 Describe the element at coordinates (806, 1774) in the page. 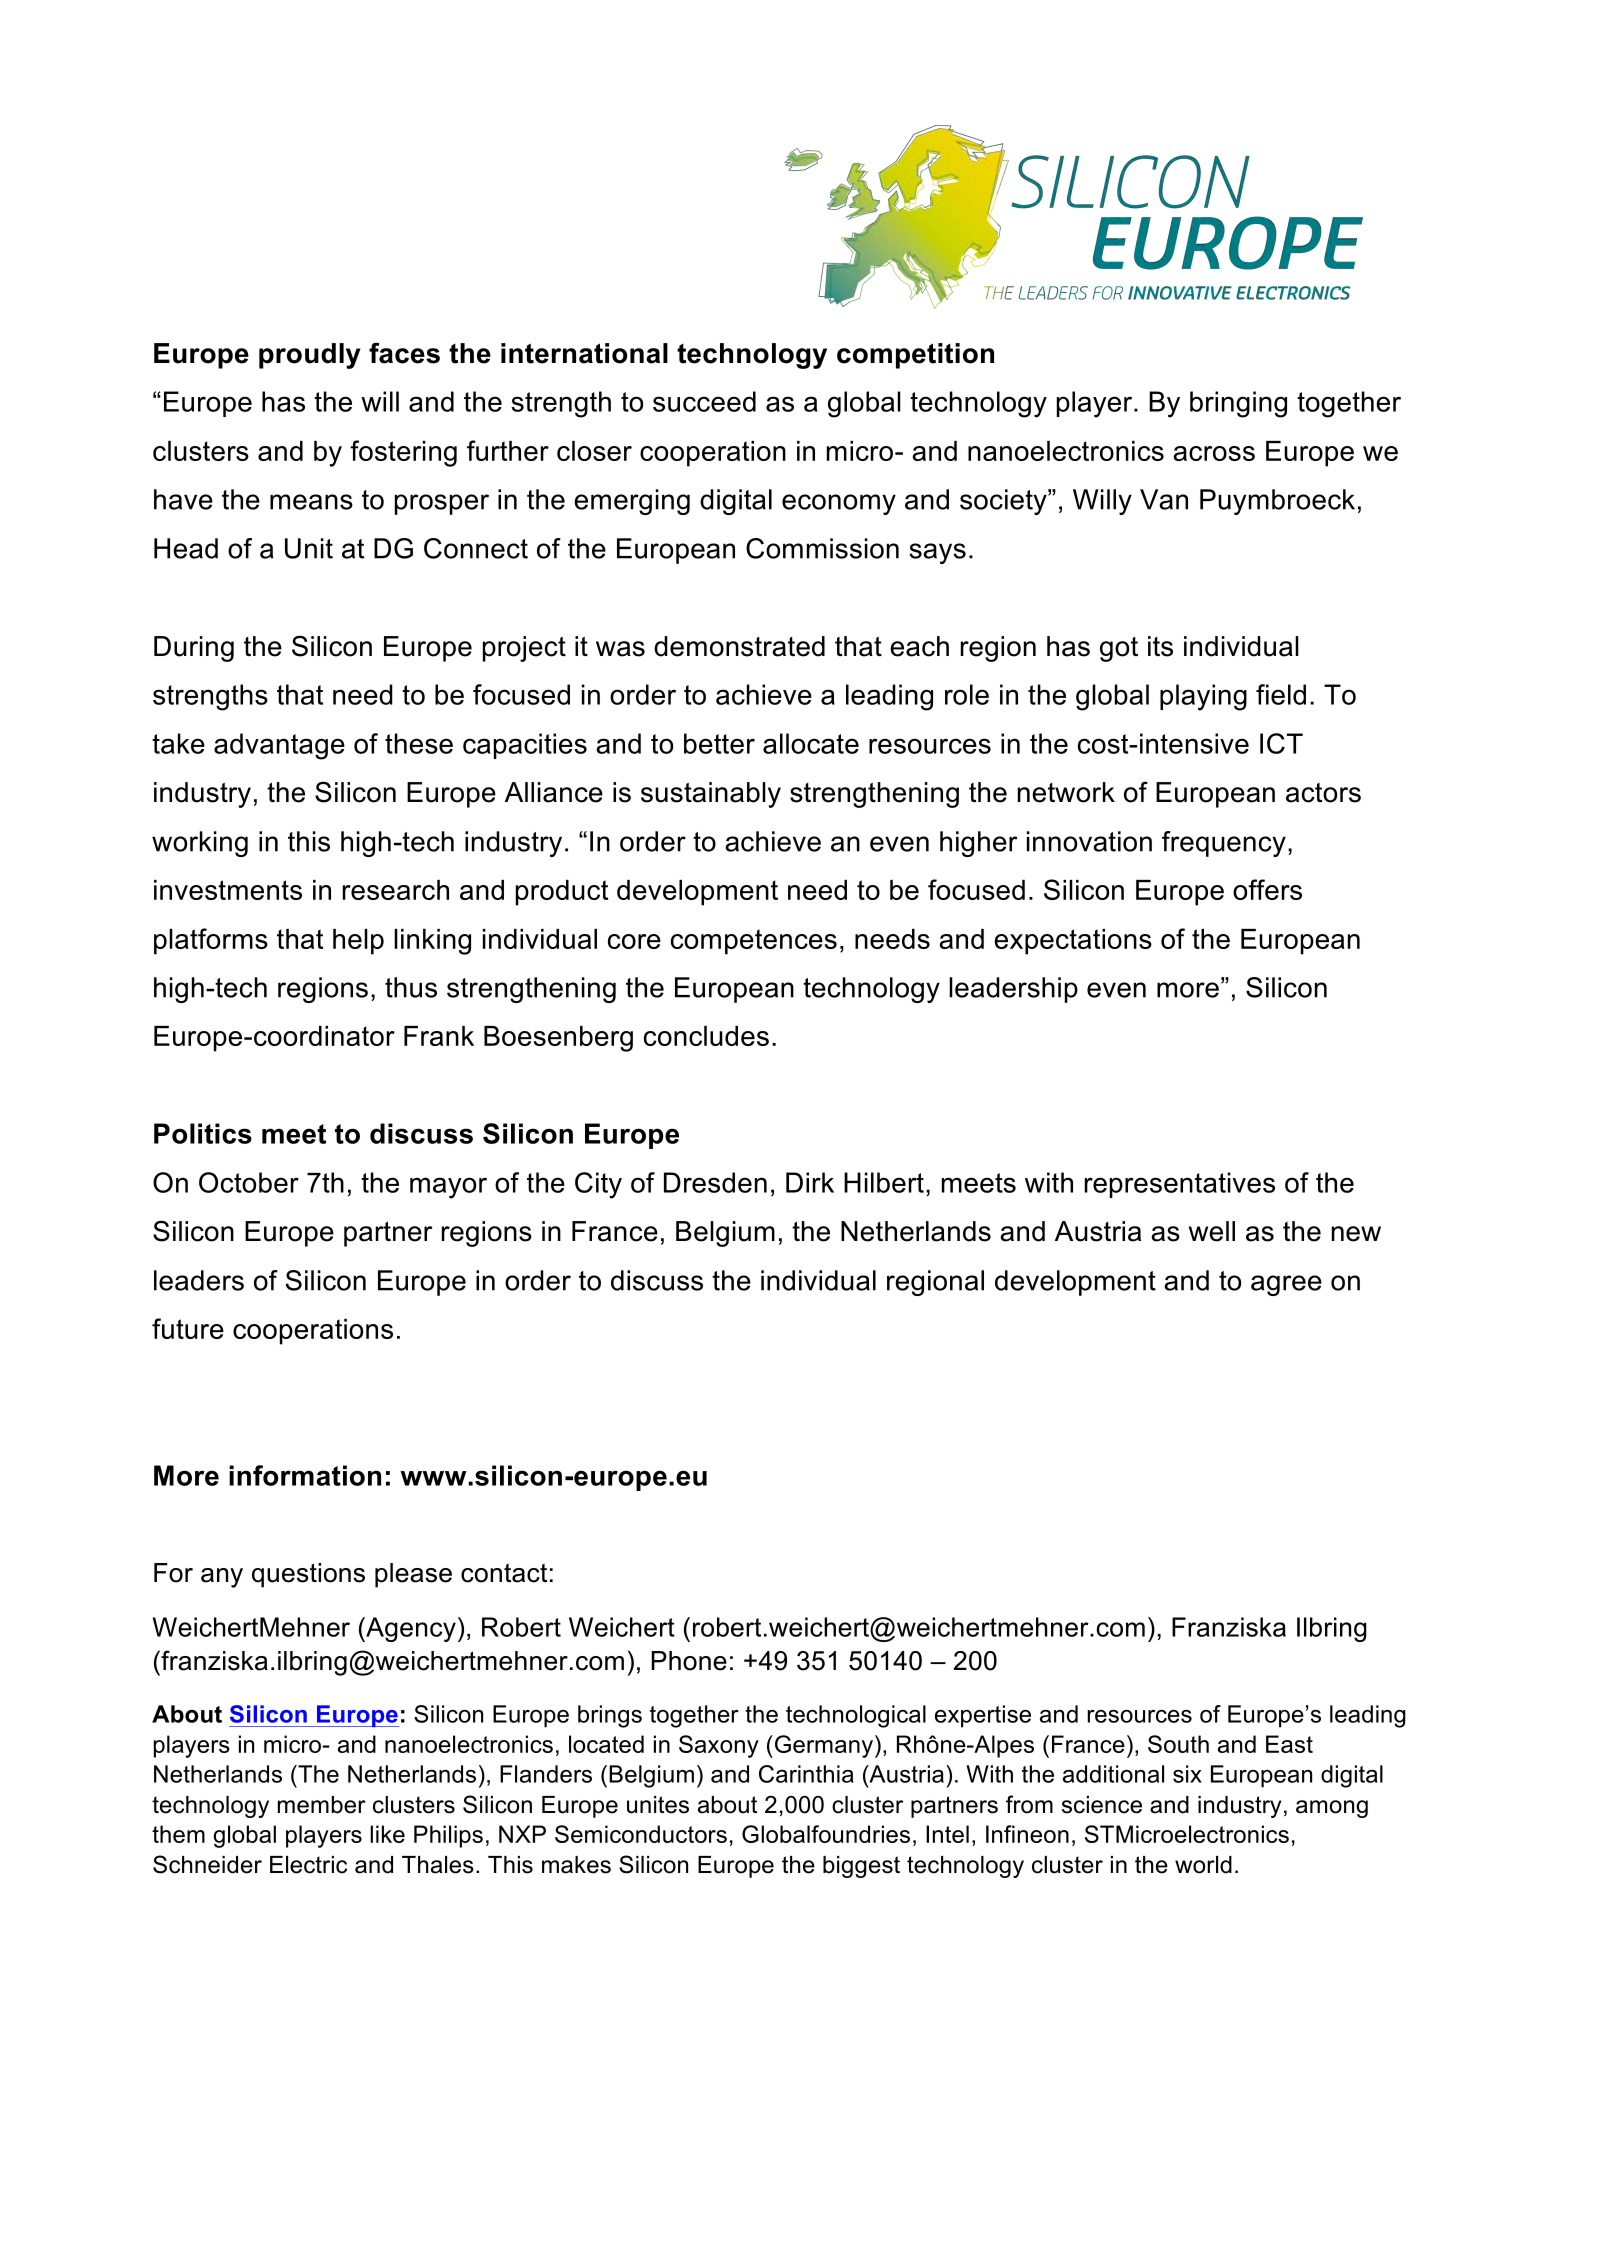

I see `Carinthia` at that location.
